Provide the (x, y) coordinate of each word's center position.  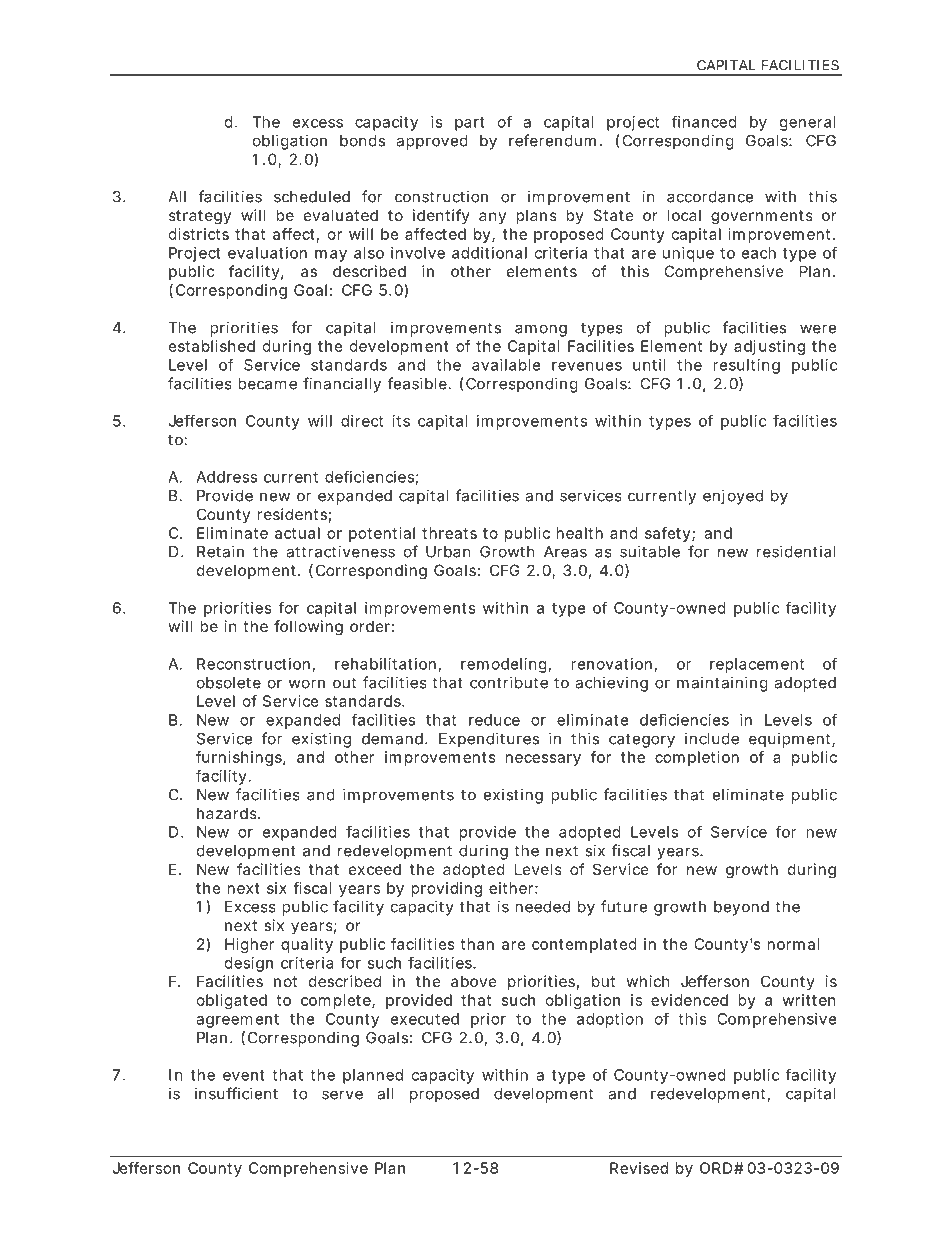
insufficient (236, 1093)
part (470, 124)
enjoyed (733, 497)
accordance (710, 197)
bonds (362, 141)
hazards (227, 813)
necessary (543, 760)
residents (292, 514)
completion (697, 758)
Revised (639, 1168)
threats (449, 533)
